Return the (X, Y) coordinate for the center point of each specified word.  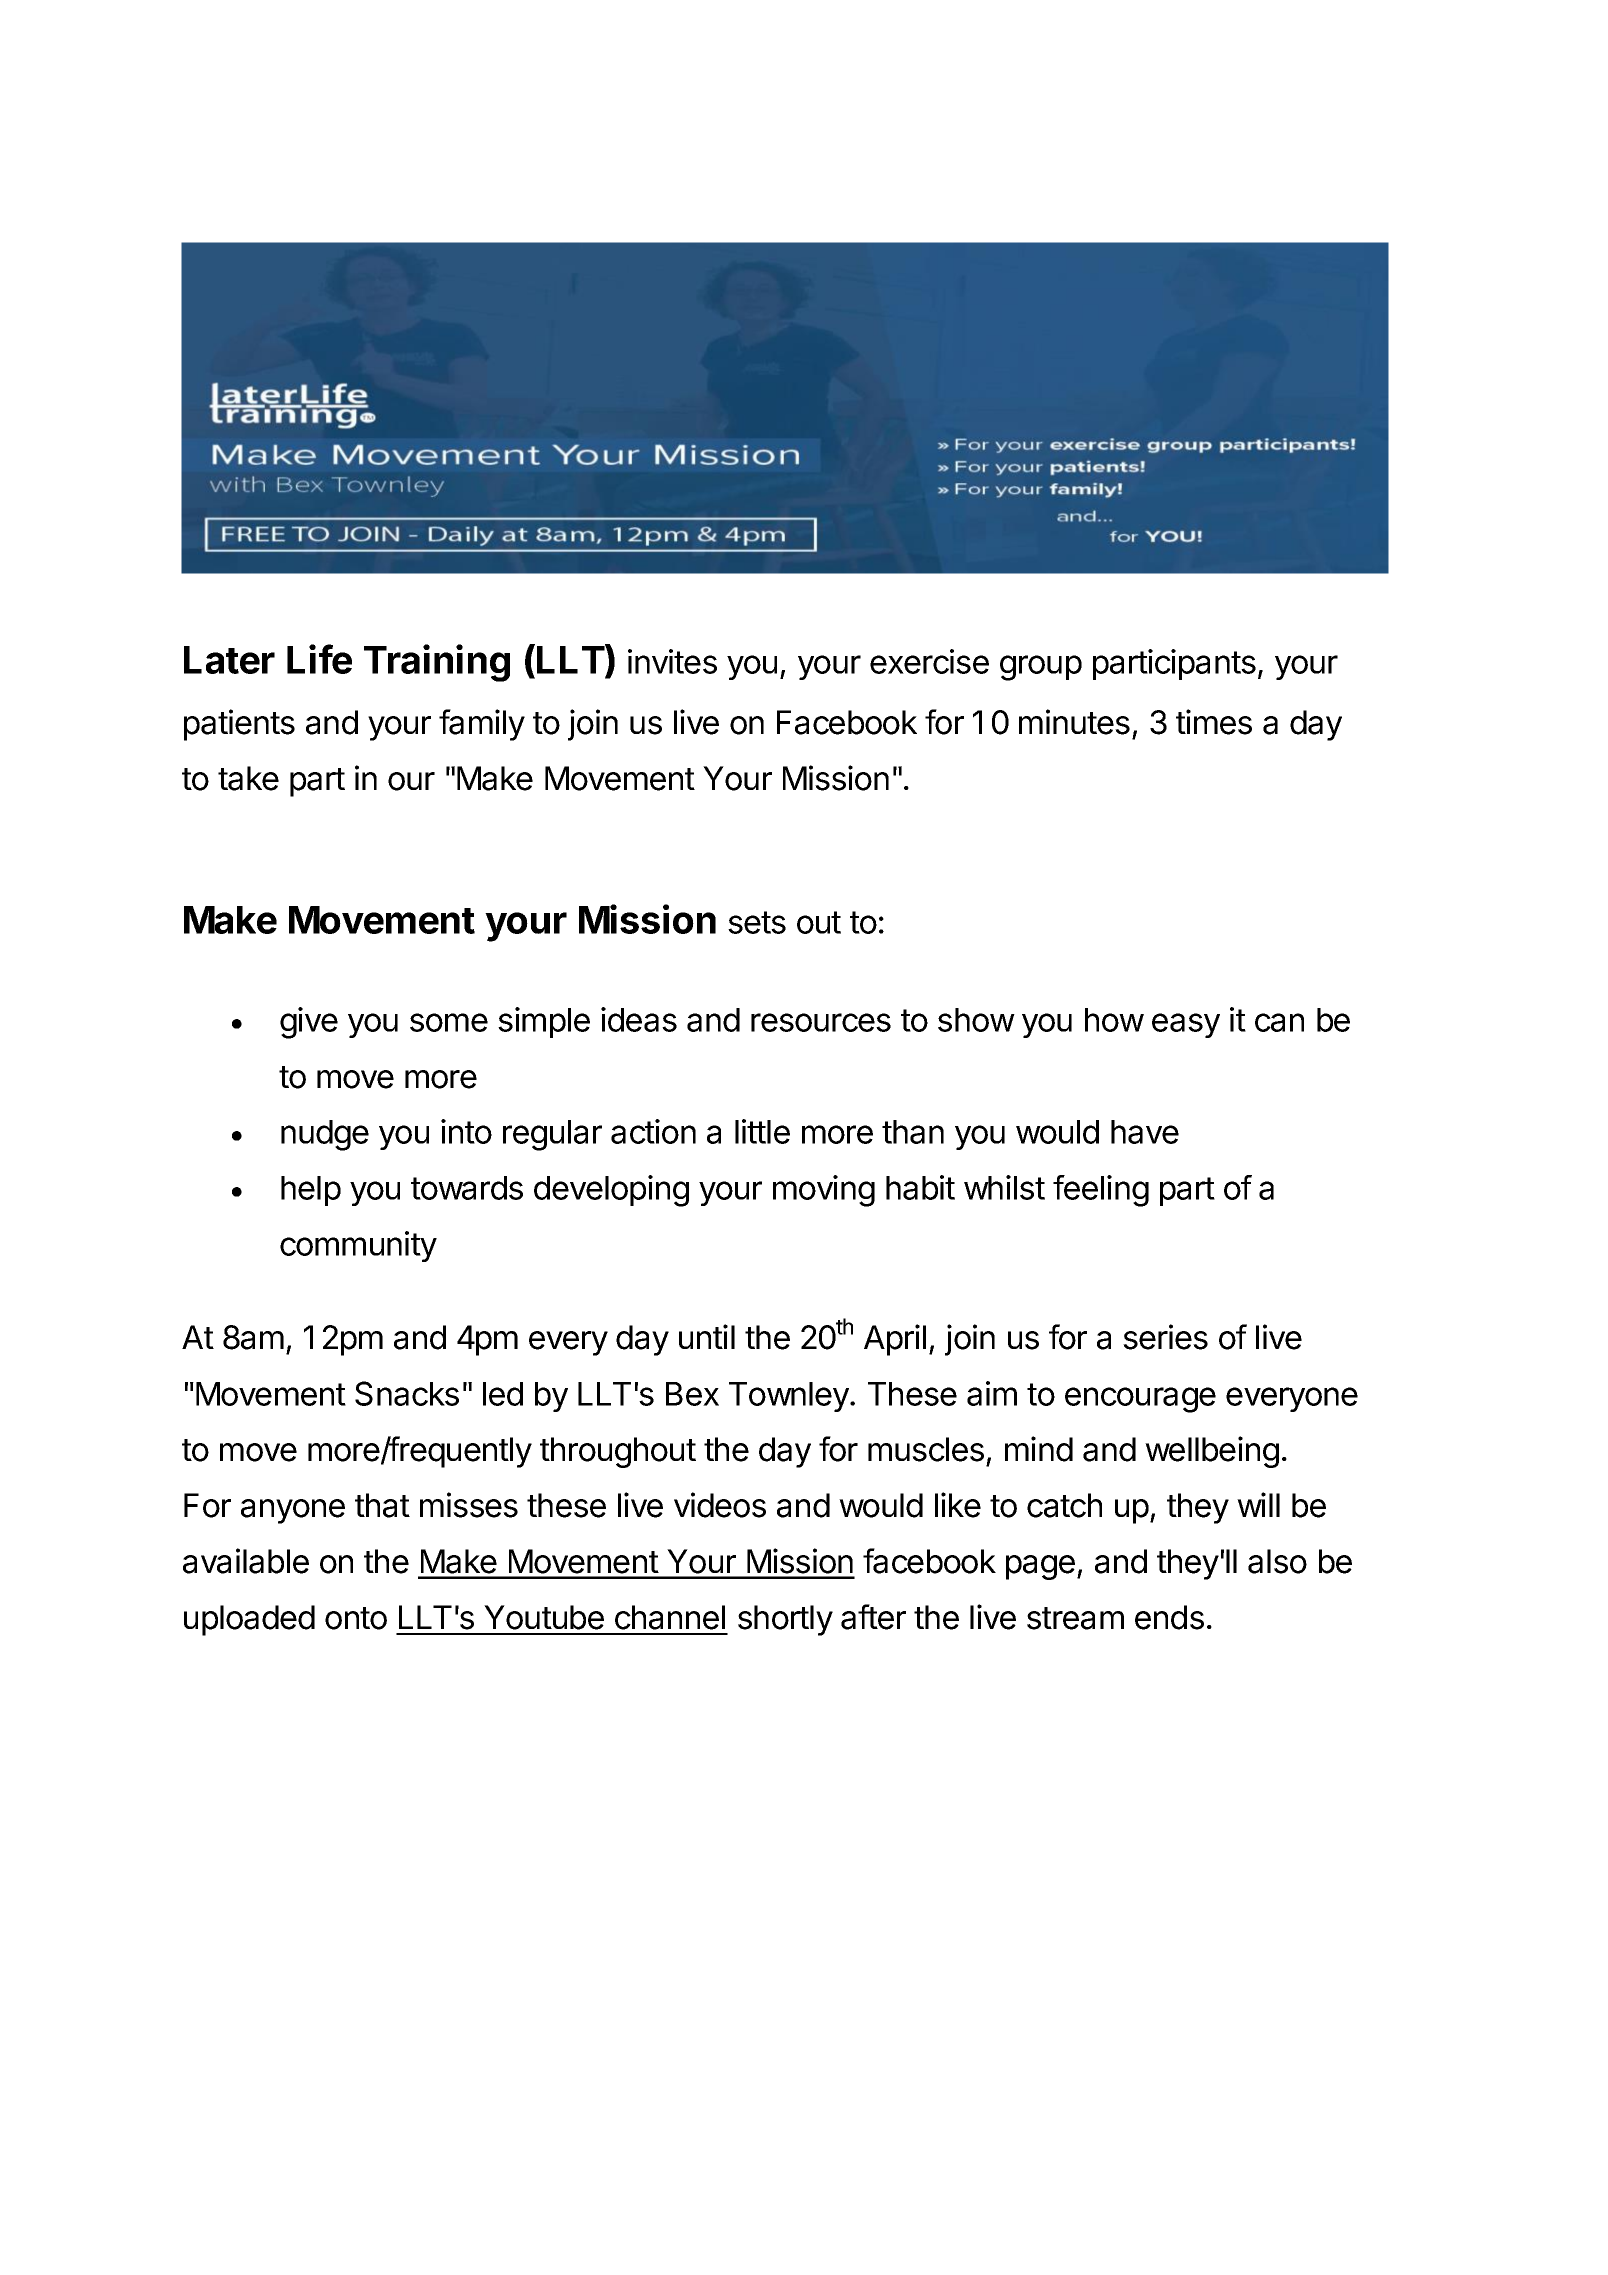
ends (1169, 1617)
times (1214, 722)
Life (319, 659)
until (707, 1336)
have (1145, 1132)
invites (672, 661)
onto (356, 1618)
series (1165, 1337)
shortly (785, 1620)
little (762, 1131)
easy (1186, 1025)
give (309, 1023)
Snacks (407, 1393)
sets (757, 922)
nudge (325, 1135)
